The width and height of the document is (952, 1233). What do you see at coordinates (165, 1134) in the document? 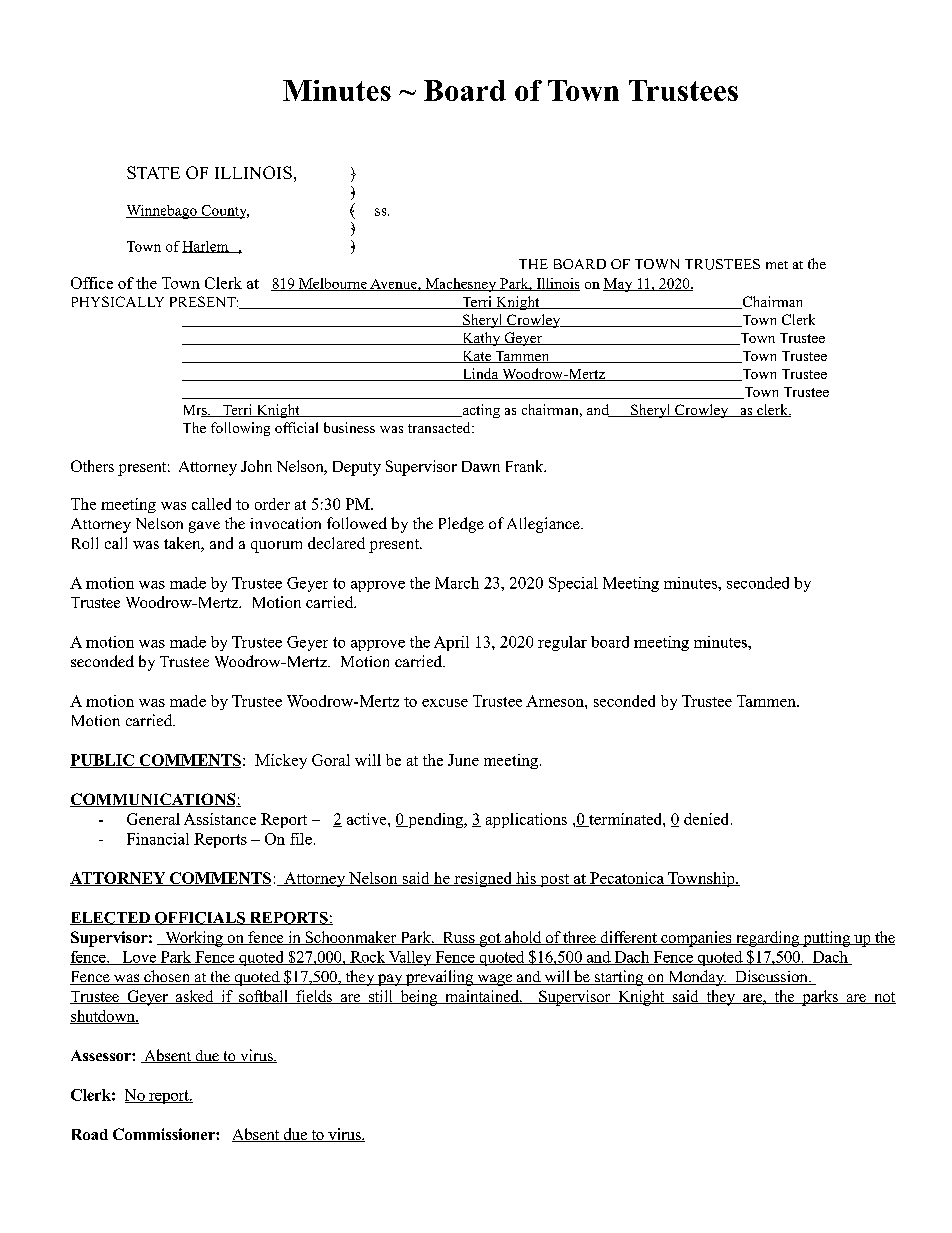
I see `Commissioner` at bounding box center [165, 1134].
